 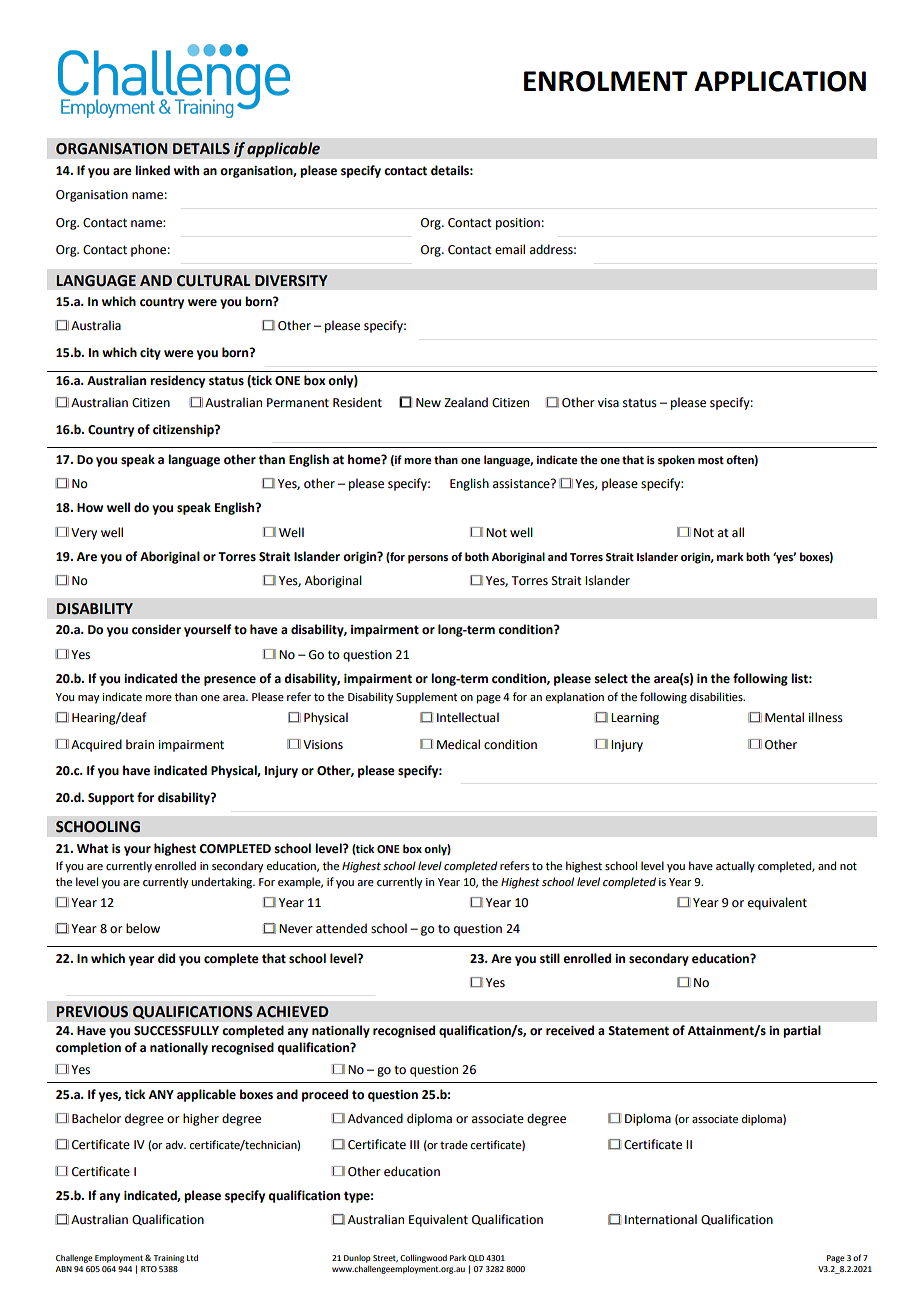 I want to click on consider, so click(x=156, y=629).
